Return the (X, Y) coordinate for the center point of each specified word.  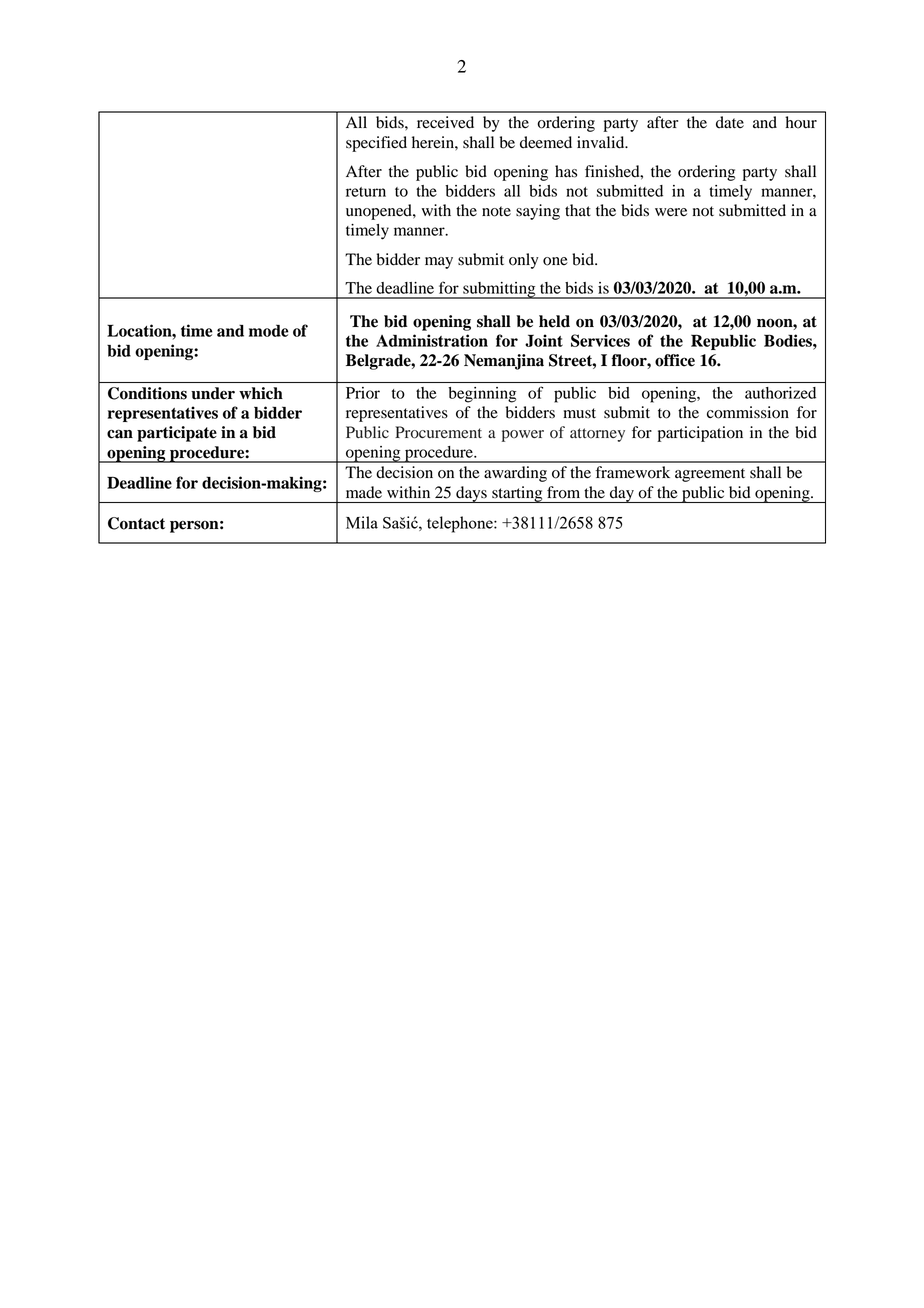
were (671, 212)
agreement (710, 475)
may (439, 263)
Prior (363, 393)
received (445, 122)
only (524, 261)
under (213, 393)
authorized (780, 393)
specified (376, 144)
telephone (461, 524)
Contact (136, 523)
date (730, 122)
